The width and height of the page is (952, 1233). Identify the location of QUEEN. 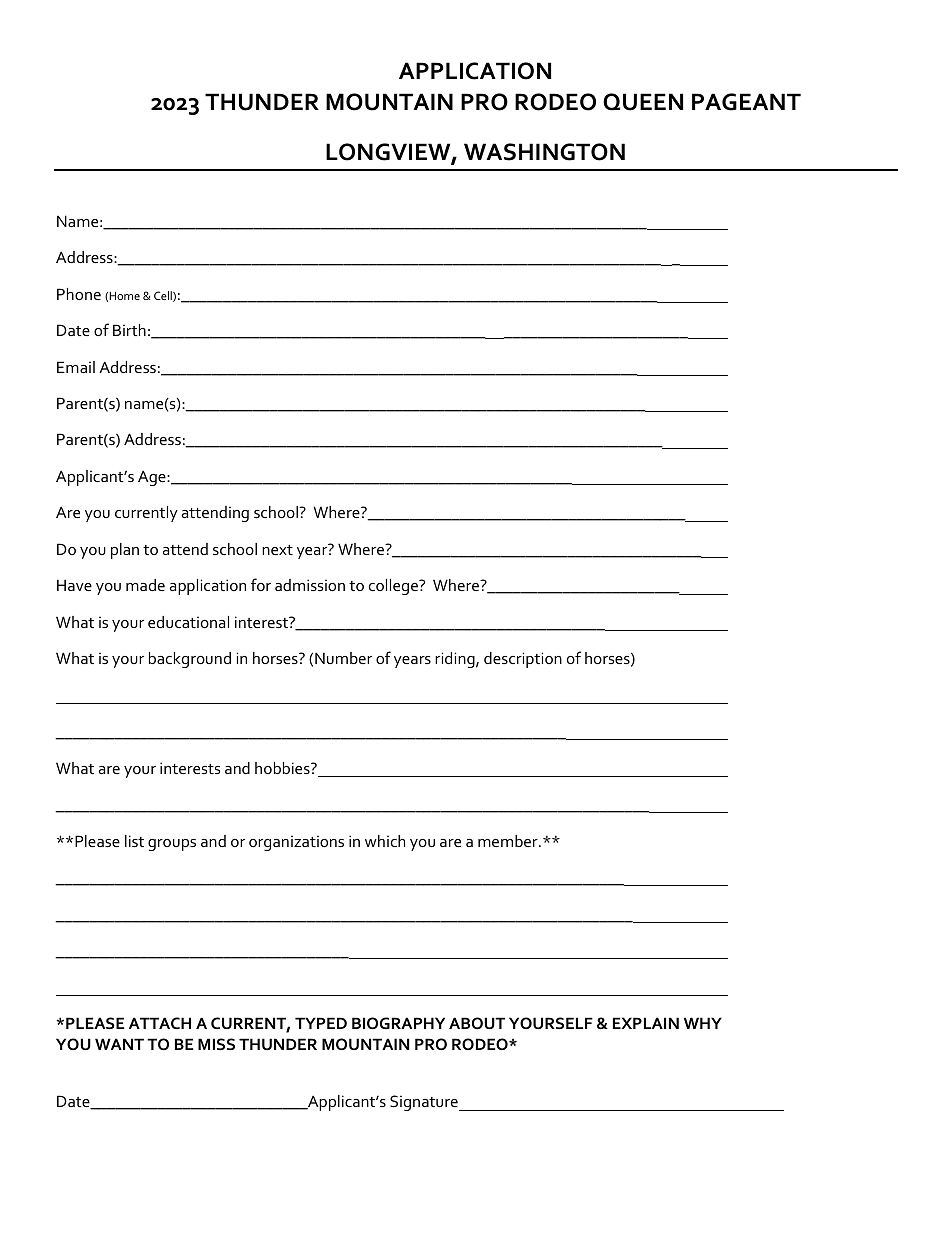
(643, 102).
